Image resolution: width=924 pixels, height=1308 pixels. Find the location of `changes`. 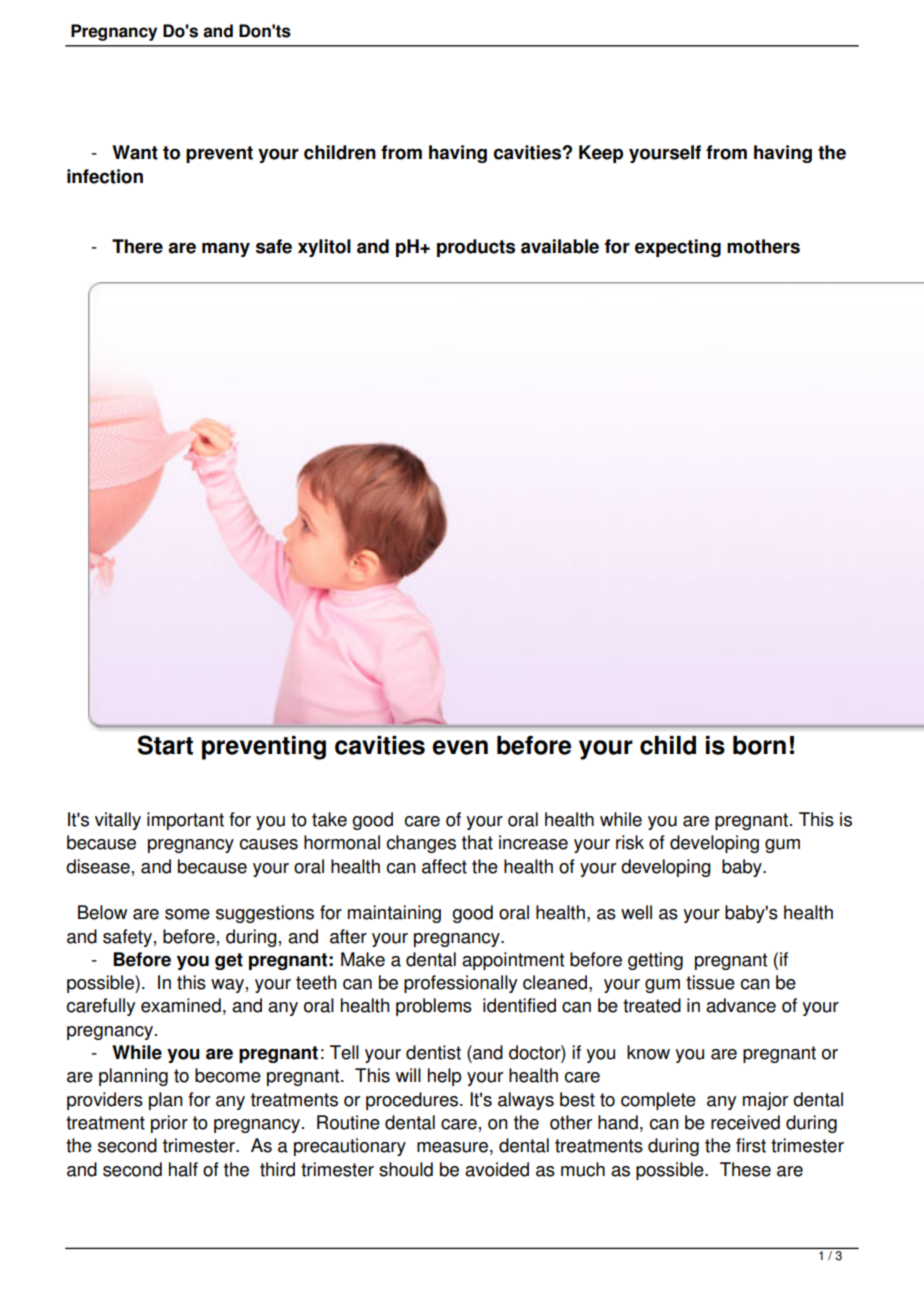

changes is located at coordinates (421, 844).
